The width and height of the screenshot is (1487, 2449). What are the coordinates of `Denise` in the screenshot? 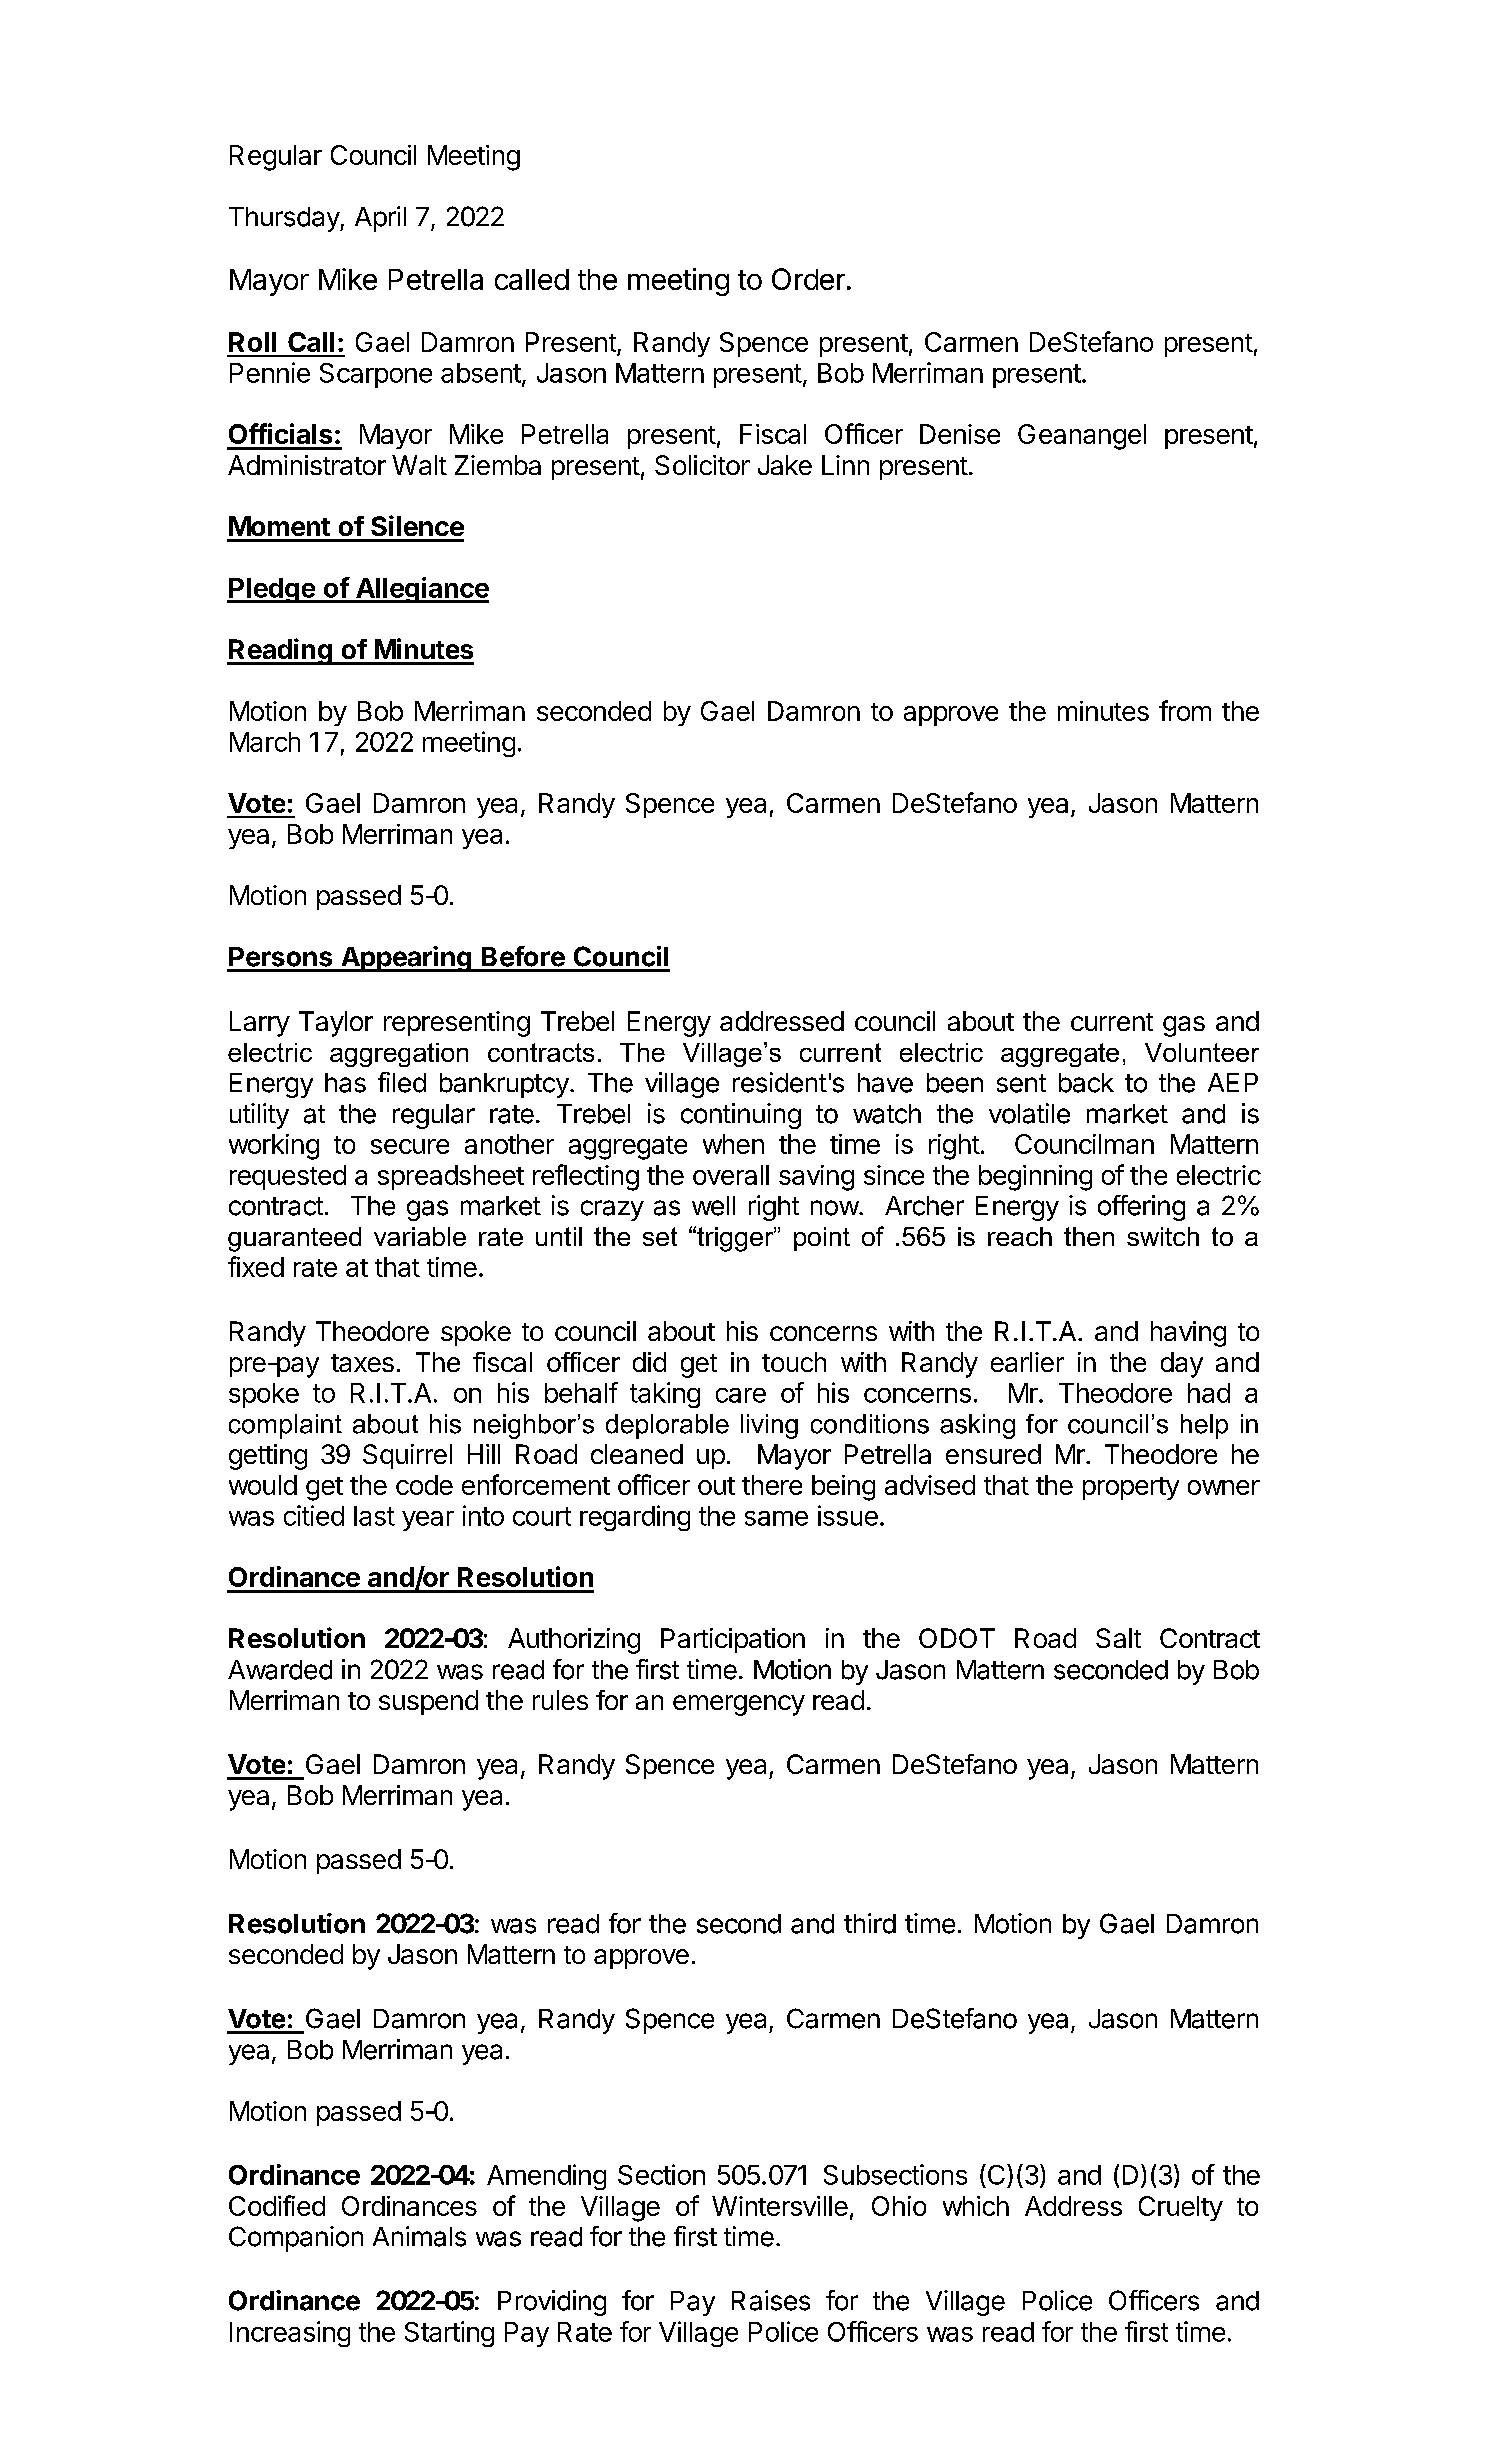 It's located at (960, 434).
